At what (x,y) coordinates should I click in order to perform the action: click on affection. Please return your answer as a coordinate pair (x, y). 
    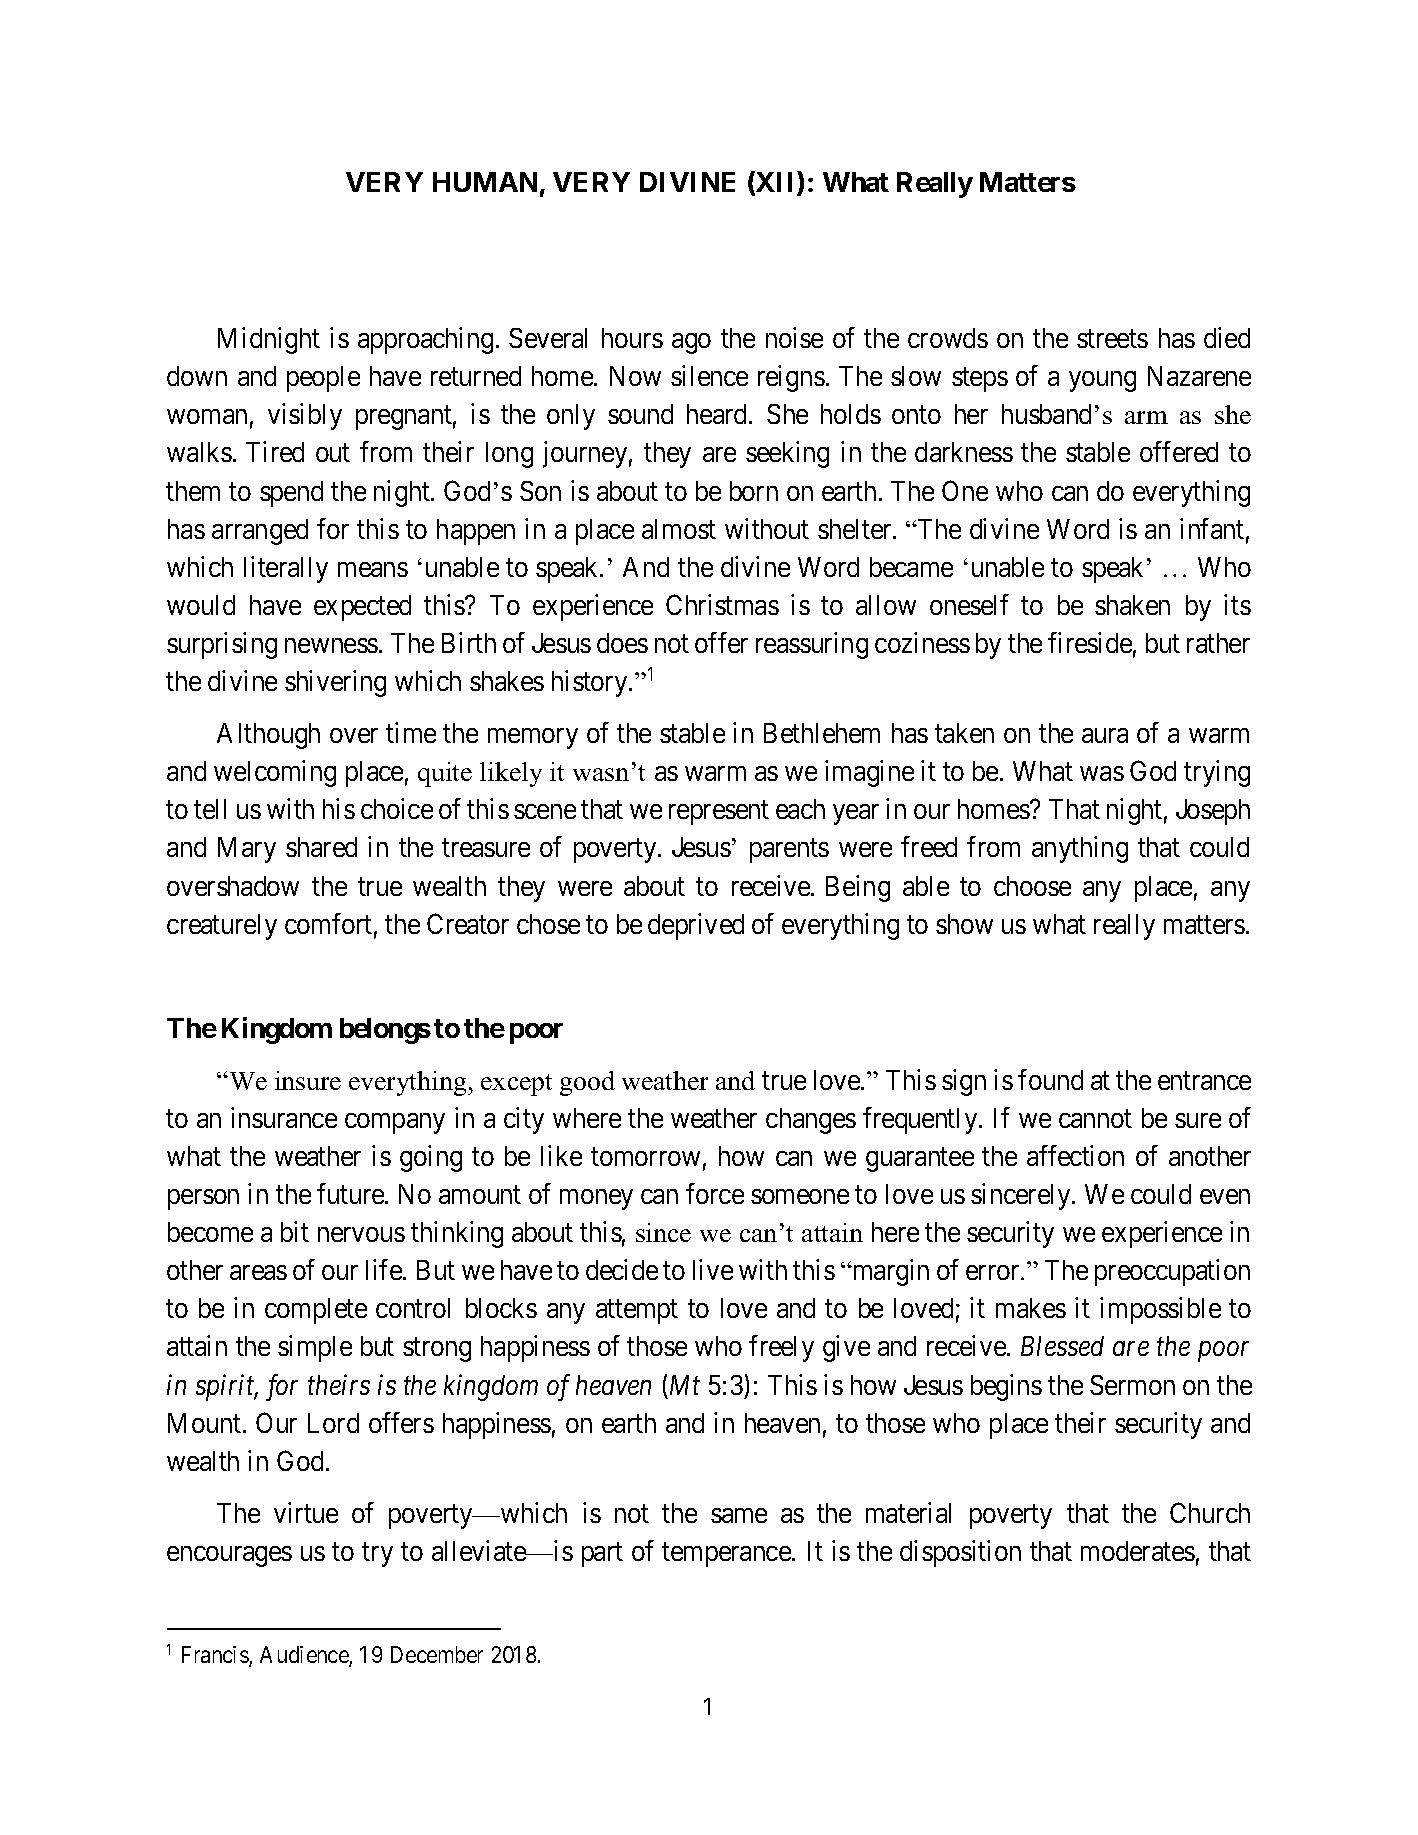
    Looking at the image, I should click on (1075, 1155).
